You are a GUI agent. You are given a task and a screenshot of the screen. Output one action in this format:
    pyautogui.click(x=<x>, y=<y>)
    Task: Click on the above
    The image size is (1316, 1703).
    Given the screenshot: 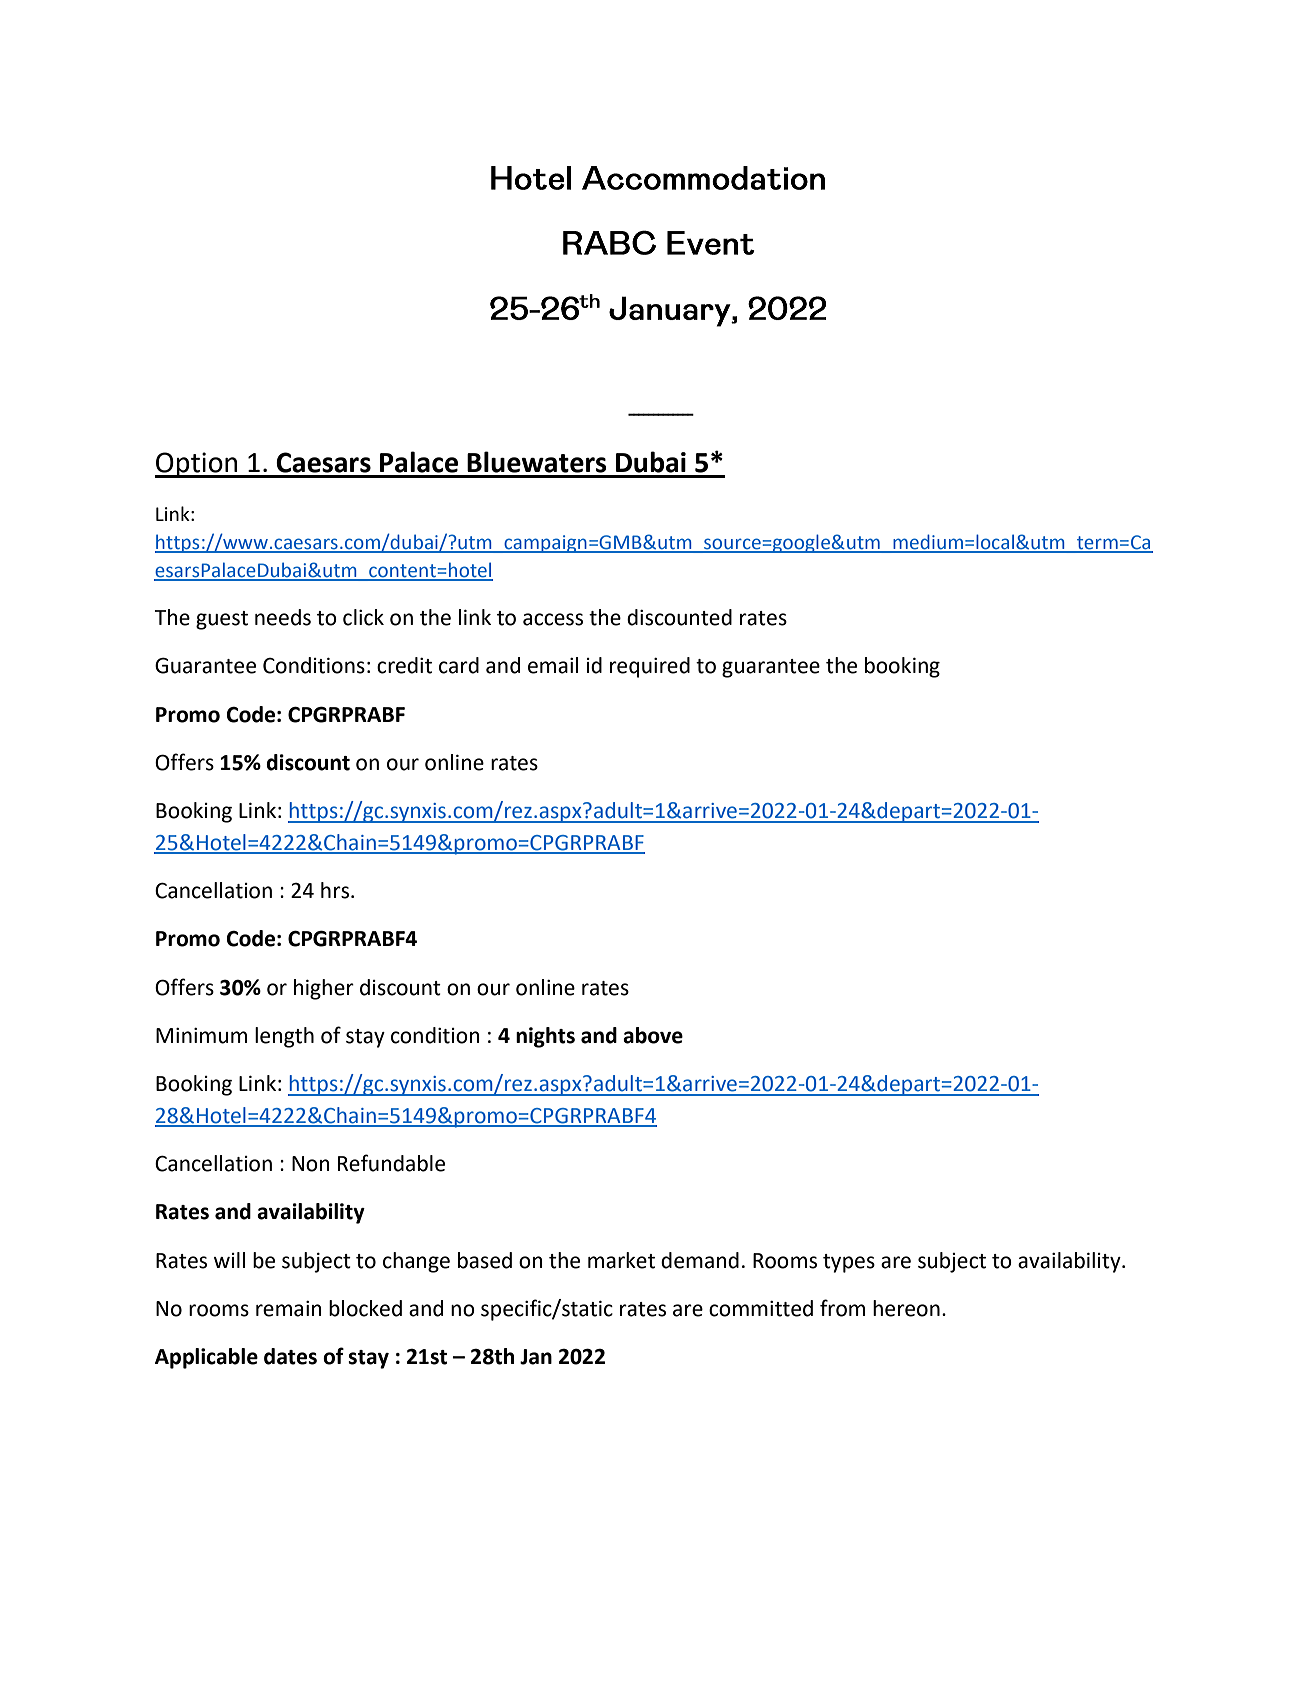 What is the action you would take?
    pyautogui.click(x=653, y=1035)
